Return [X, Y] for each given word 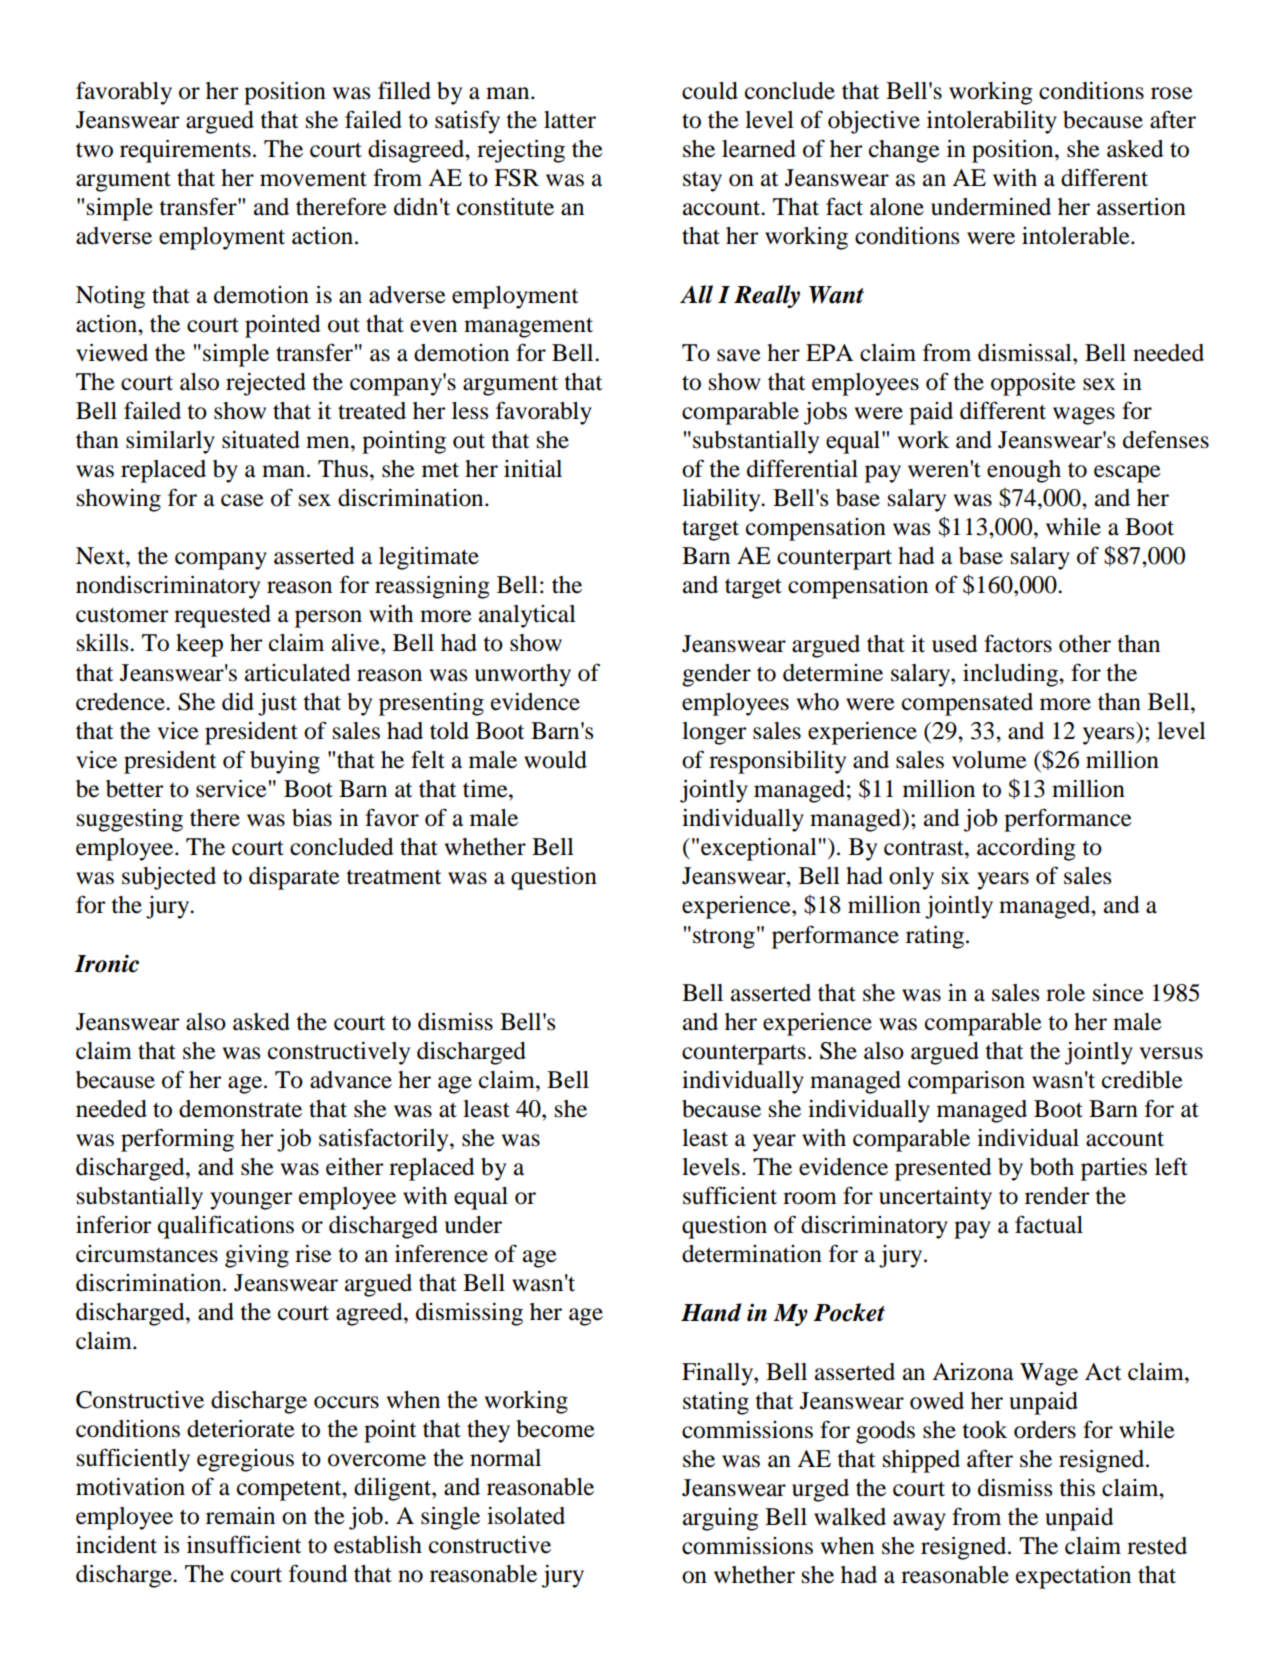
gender [716, 675]
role [1065, 993]
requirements [185, 151]
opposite [1033, 384]
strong [724, 938]
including [1011, 675]
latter [570, 120]
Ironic [106, 964]
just [277, 704]
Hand [711, 1312]
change [904, 151]
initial [533, 469]
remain [240, 1516]
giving [257, 1256]
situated [261, 440]
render [1057, 1196]
